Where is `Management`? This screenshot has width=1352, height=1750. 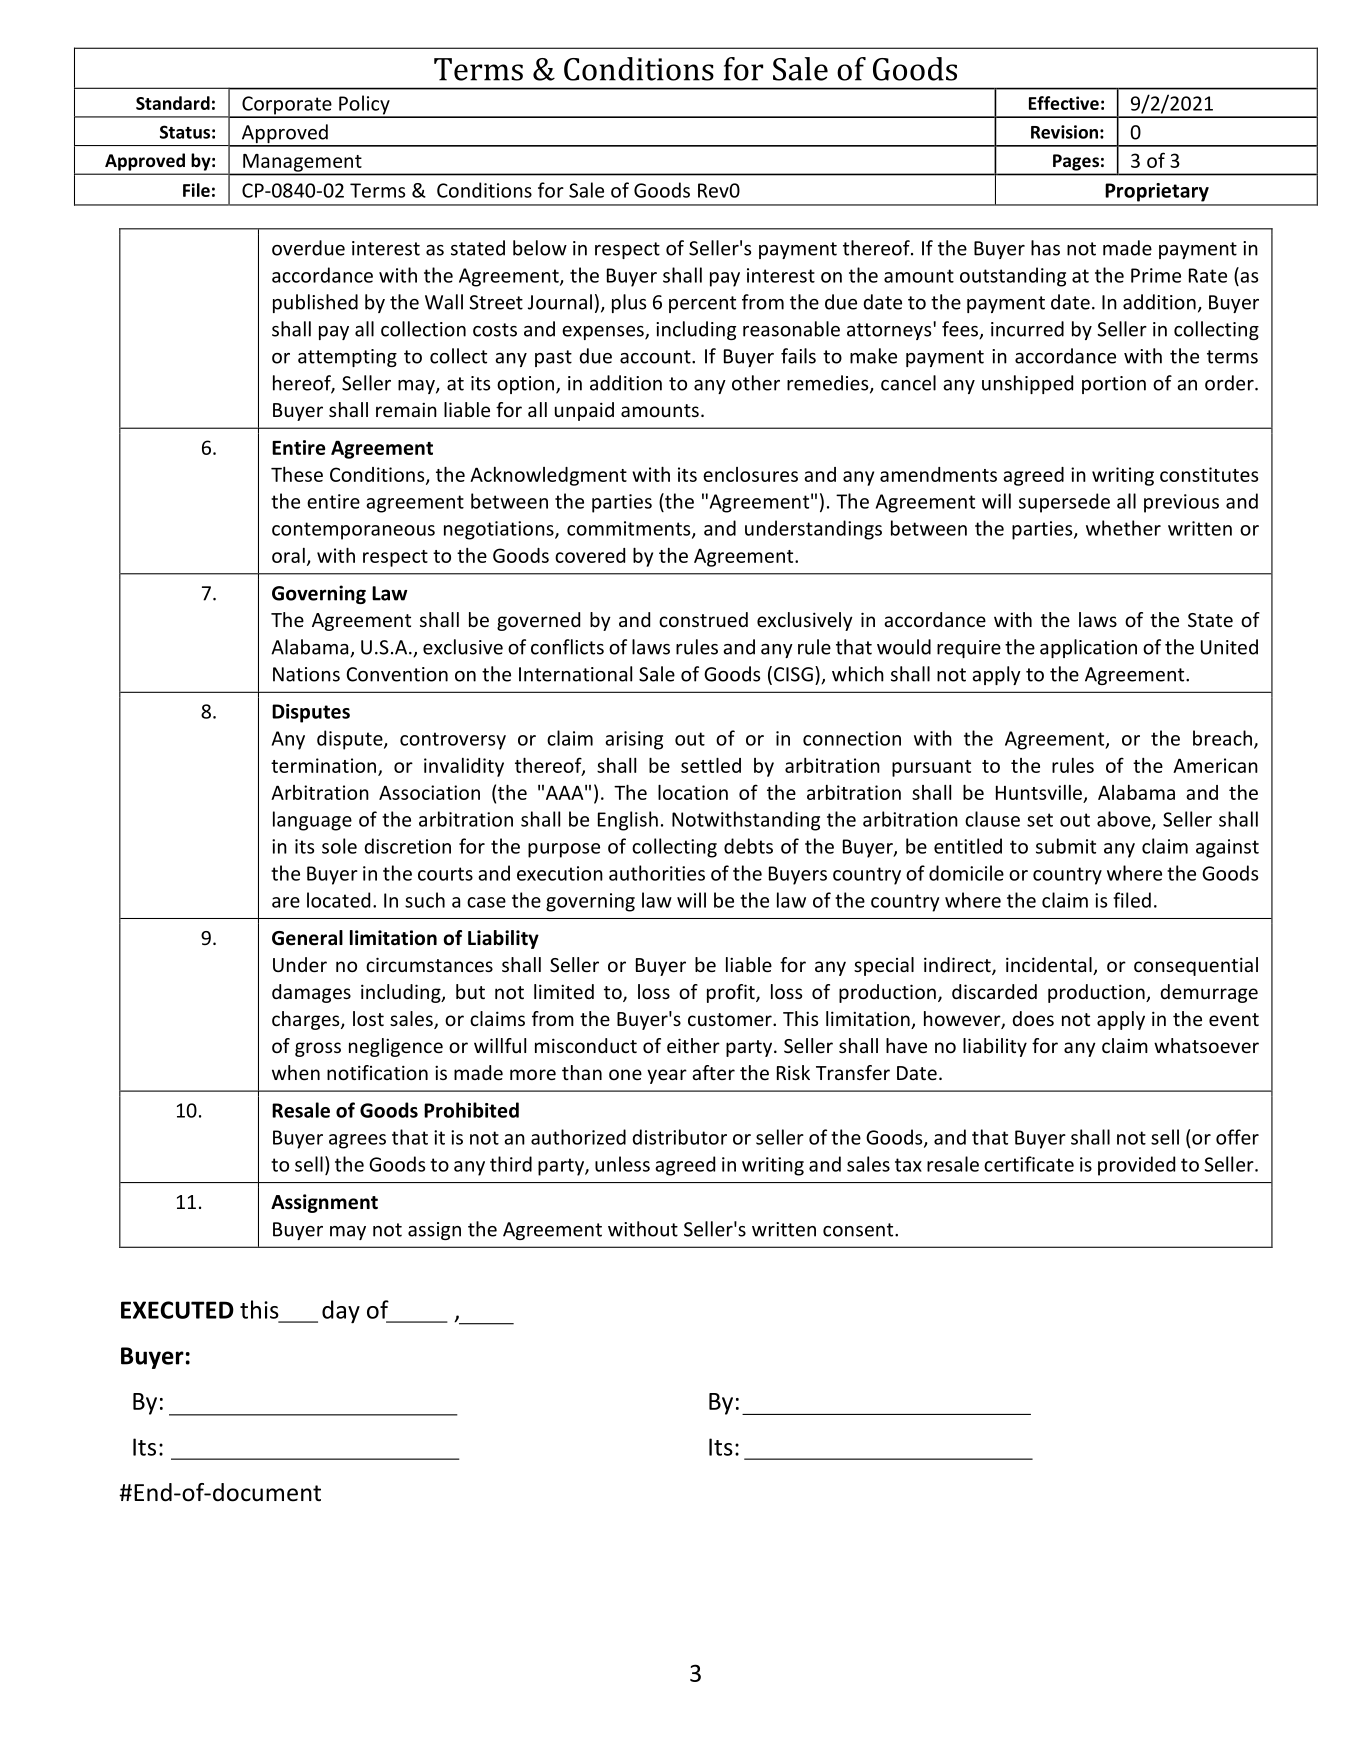 Management is located at coordinates (302, 164).
